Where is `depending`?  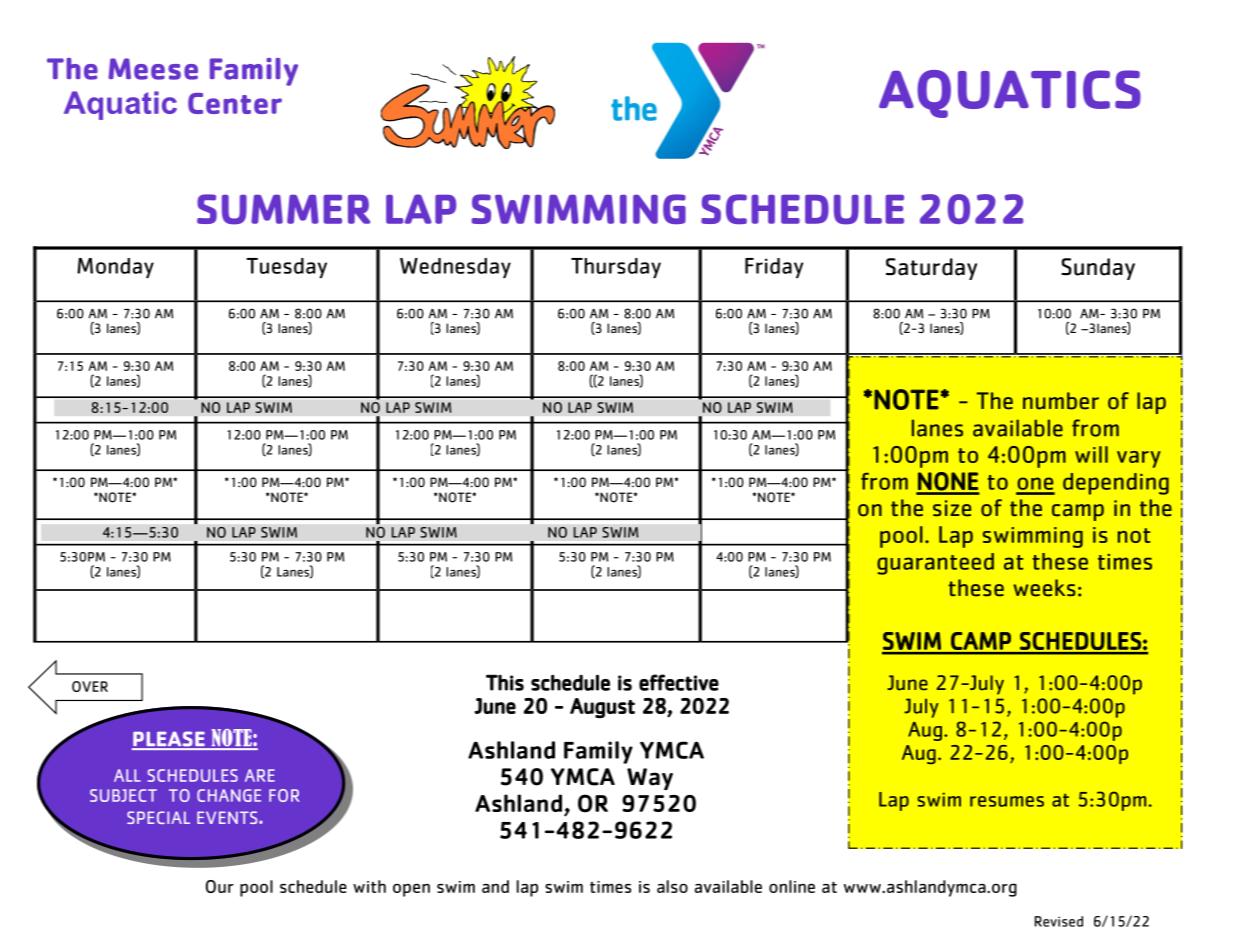
depending is located at coordinates (1116, 484).
